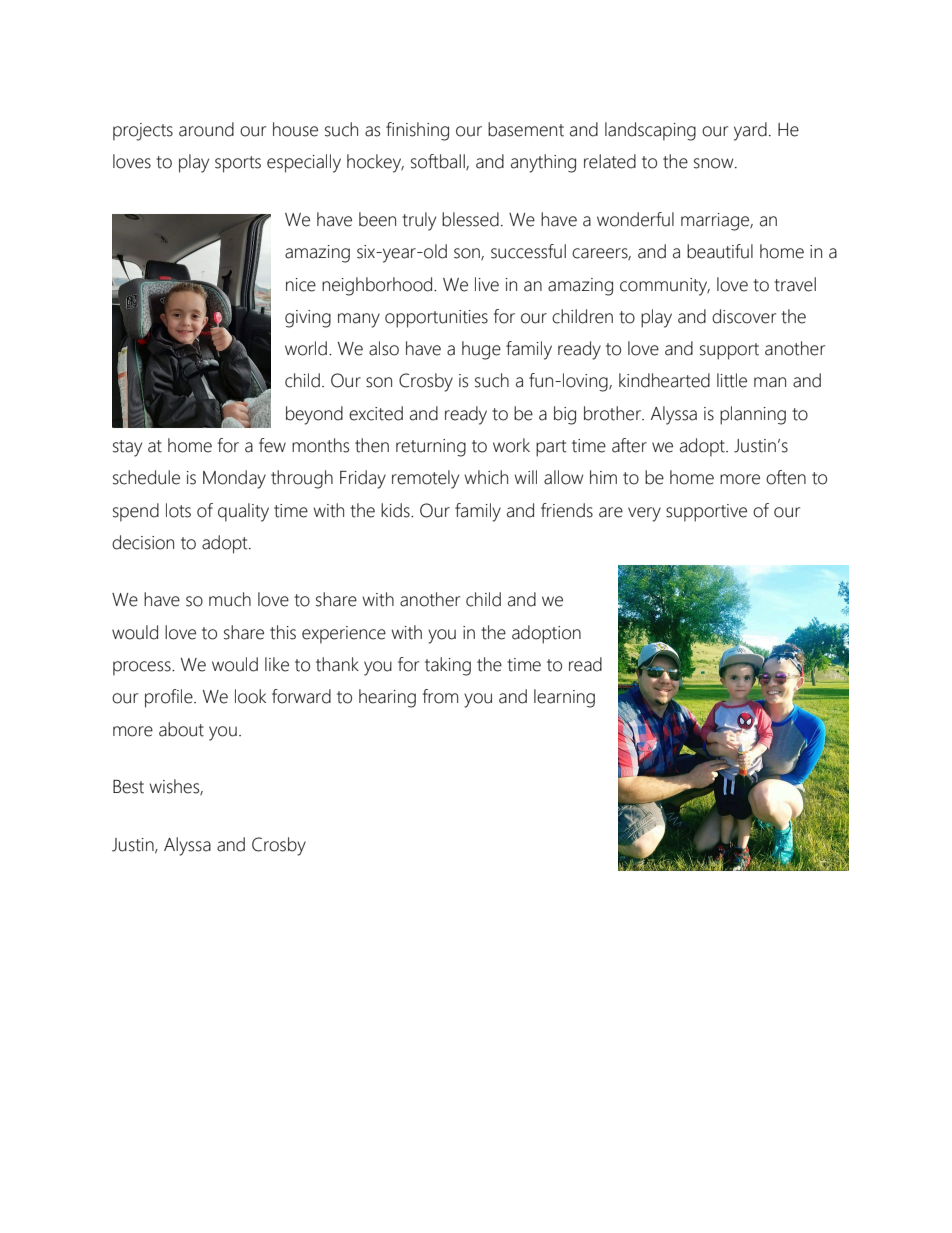 This image has width=952, height=1233. What do you see at coordinates (448, 666) in the image?
I see `taking` at bounding box center [448, 666].
